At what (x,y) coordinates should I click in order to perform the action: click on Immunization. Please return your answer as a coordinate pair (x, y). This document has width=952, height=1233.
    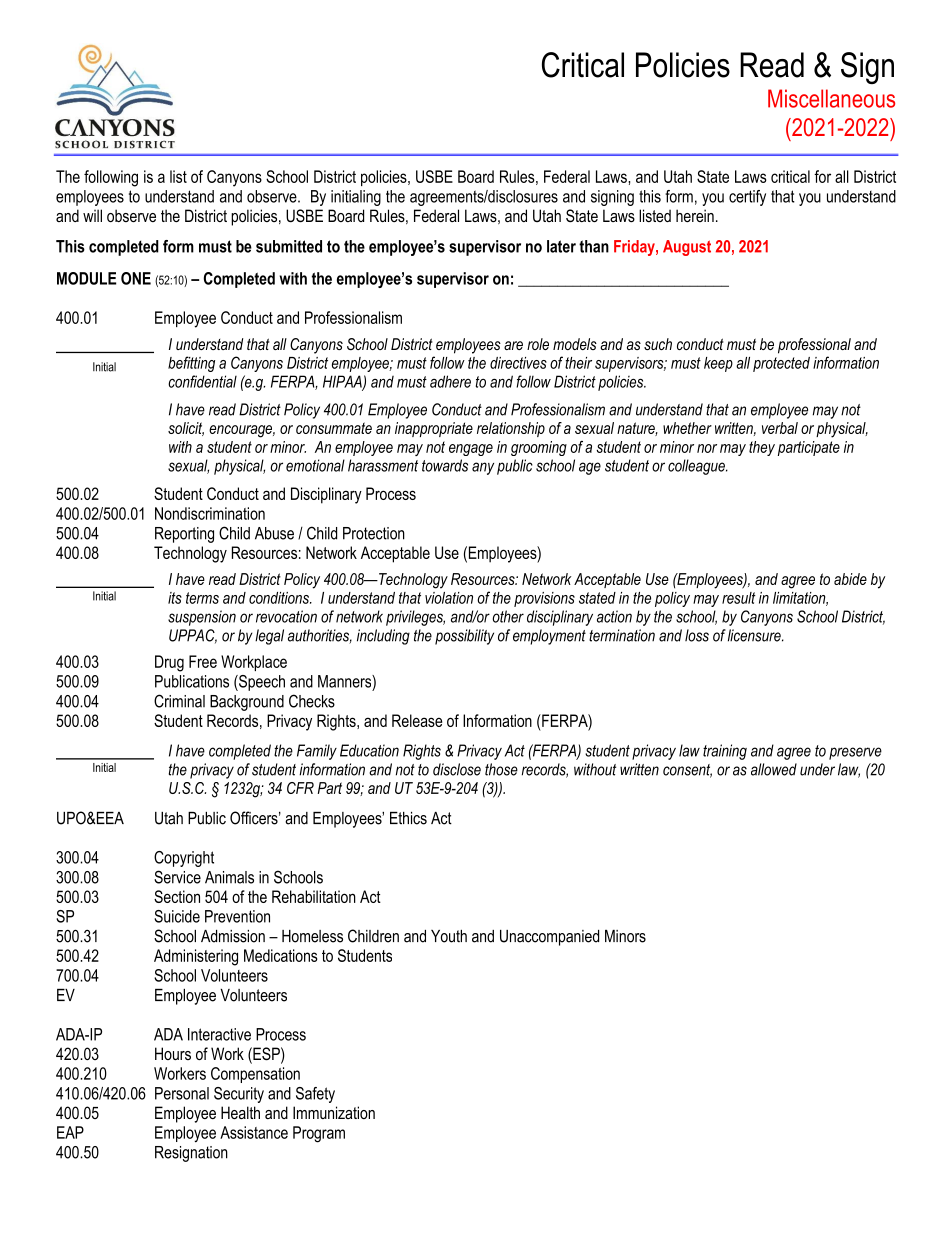
    Looking at the image, I should click on (334, 1112).
